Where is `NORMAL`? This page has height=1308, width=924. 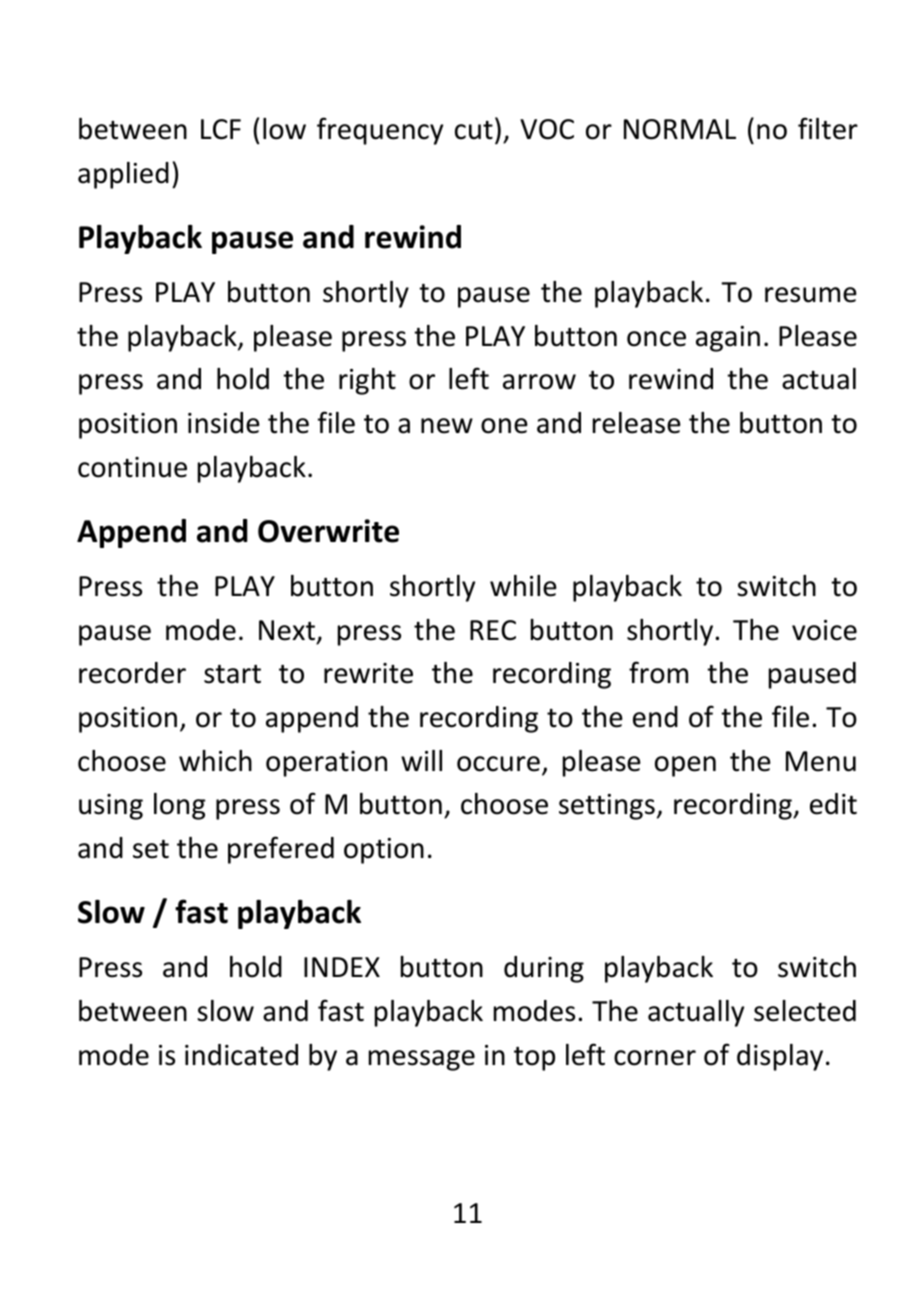
NORMAL is located at coordinates (680, 129).
